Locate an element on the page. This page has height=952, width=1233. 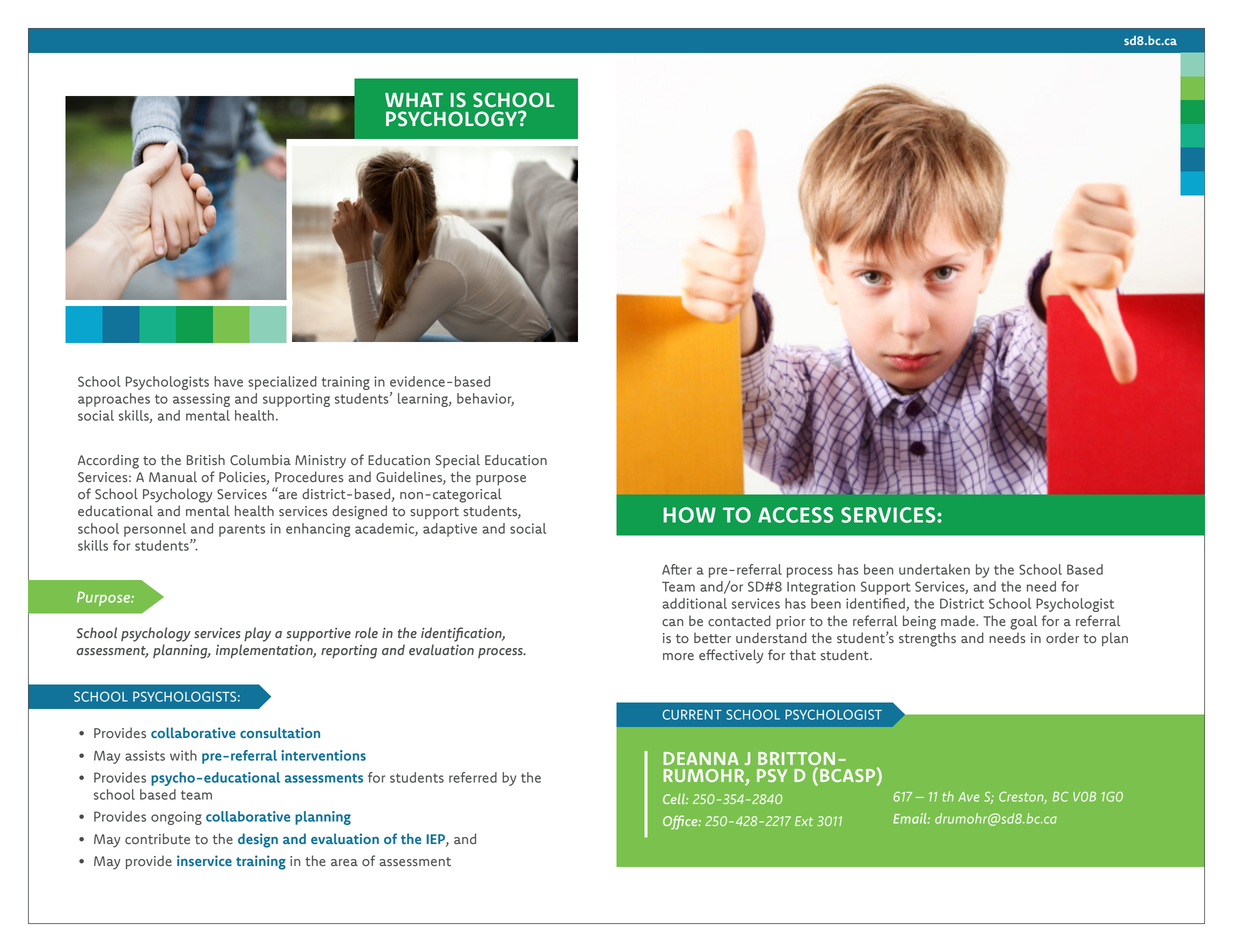
ACCESS is located at coordinates (795, 515).
